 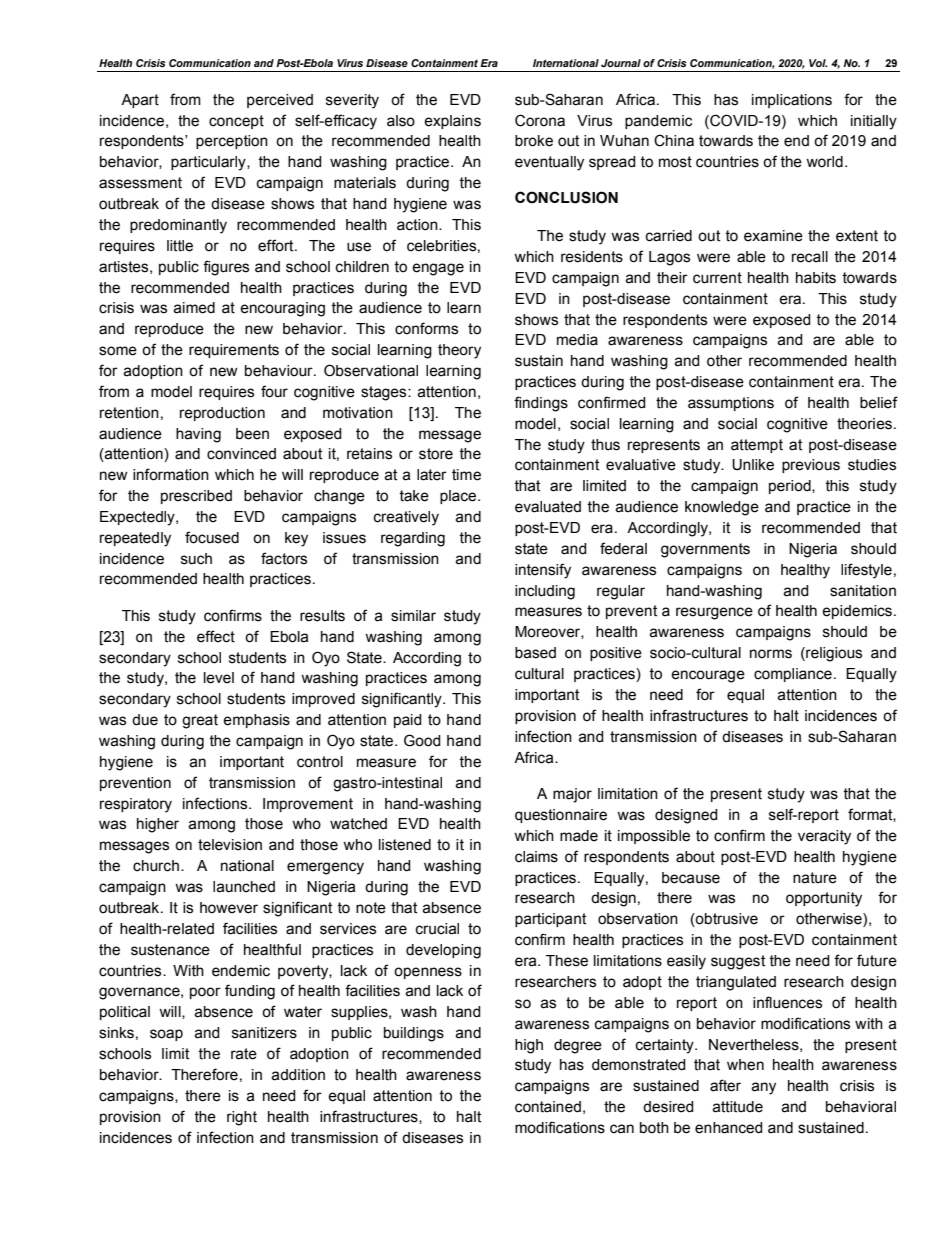 What do you see at coordinates (545, 592) in the document?
I see `including` at bounding box center [545, 592].
